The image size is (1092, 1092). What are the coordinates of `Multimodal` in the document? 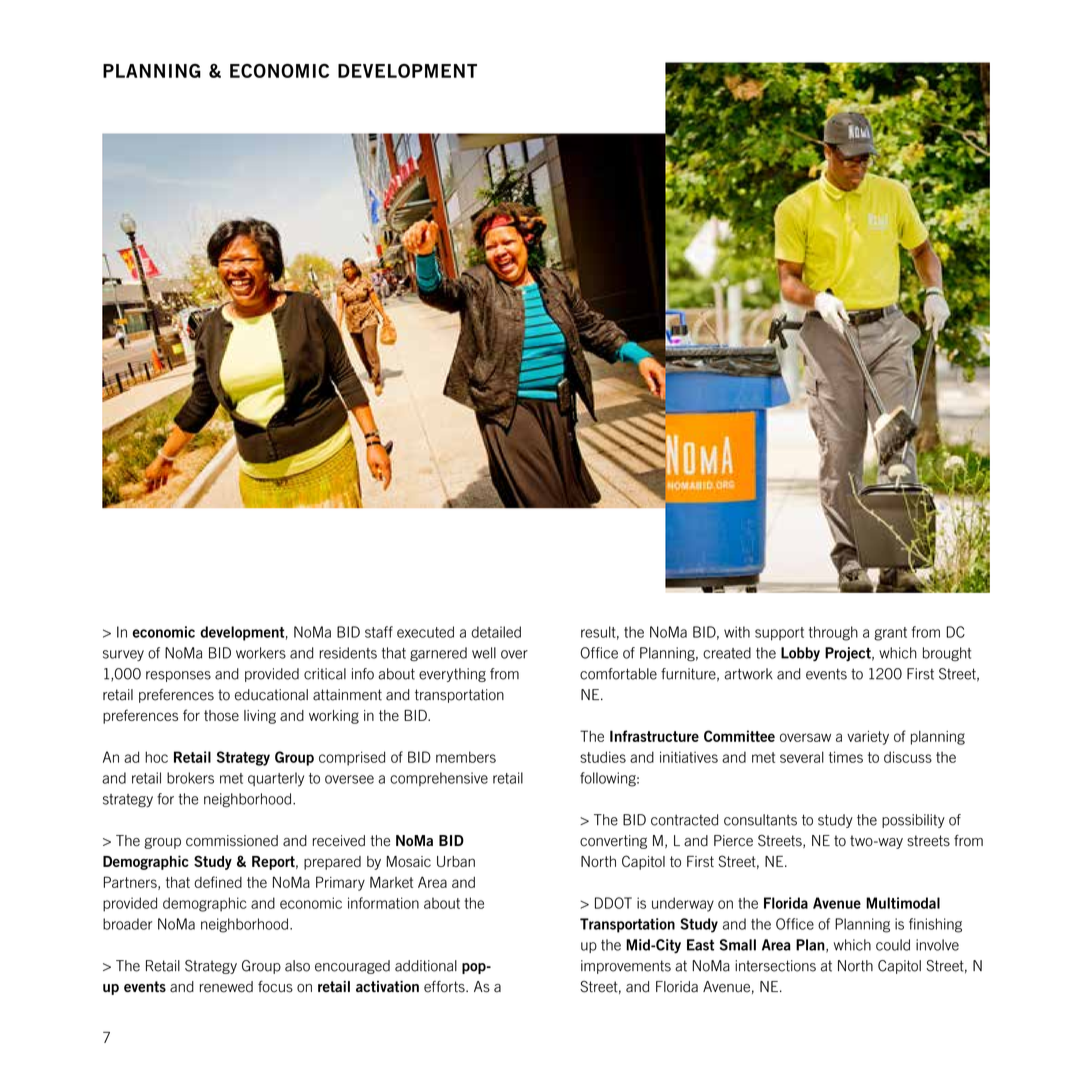 It's located at (903, 903).
